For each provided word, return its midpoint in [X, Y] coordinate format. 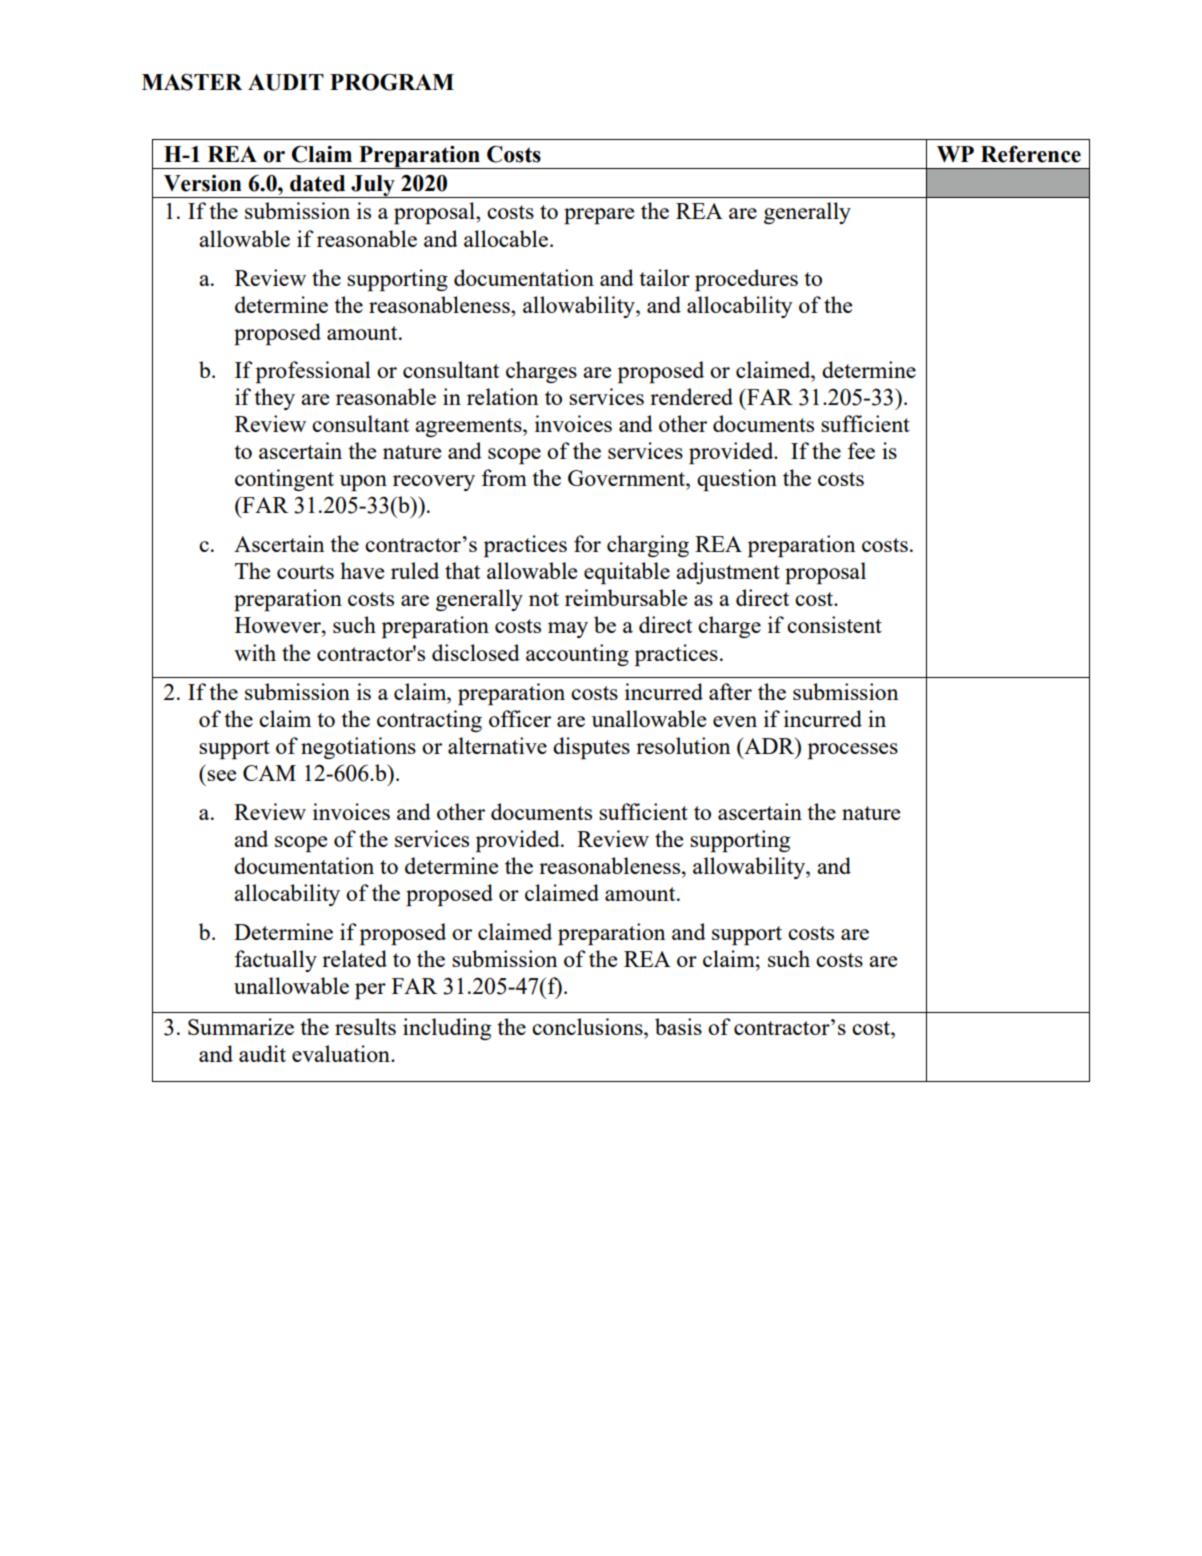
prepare [599, 216]
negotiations [358, 748]
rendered [691, 396]
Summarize [241, 1026]
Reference [1031, 154]
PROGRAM [392, 82]
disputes [591, 748]
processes [853, 751]
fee [861, 450]
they [274, 399]
